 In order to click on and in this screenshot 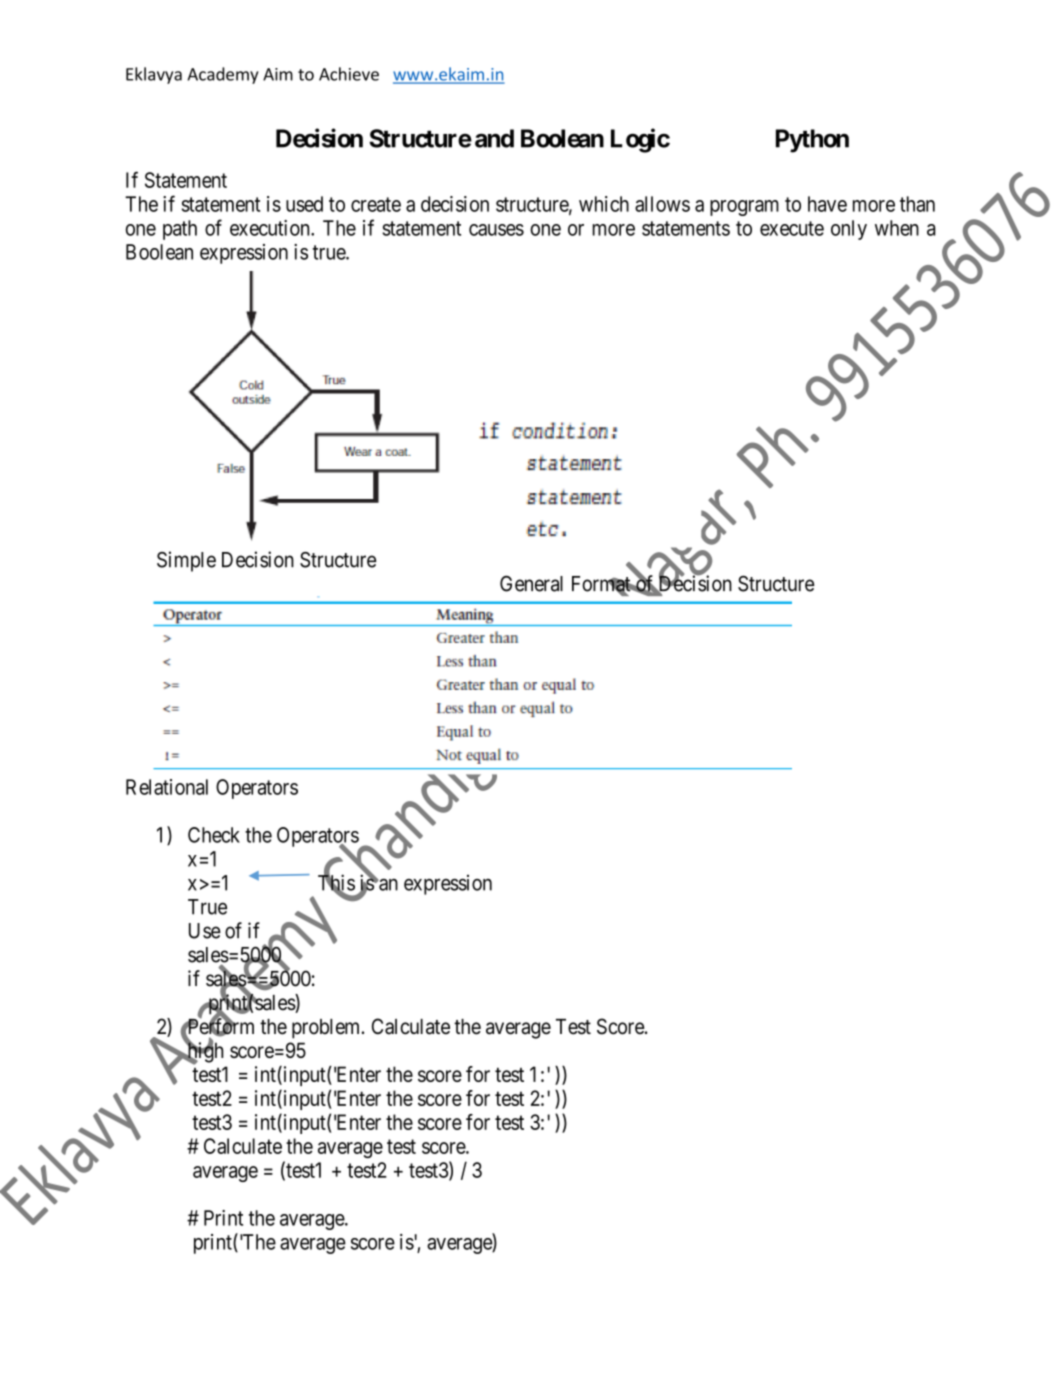, I will do `click(494, 138)`.
